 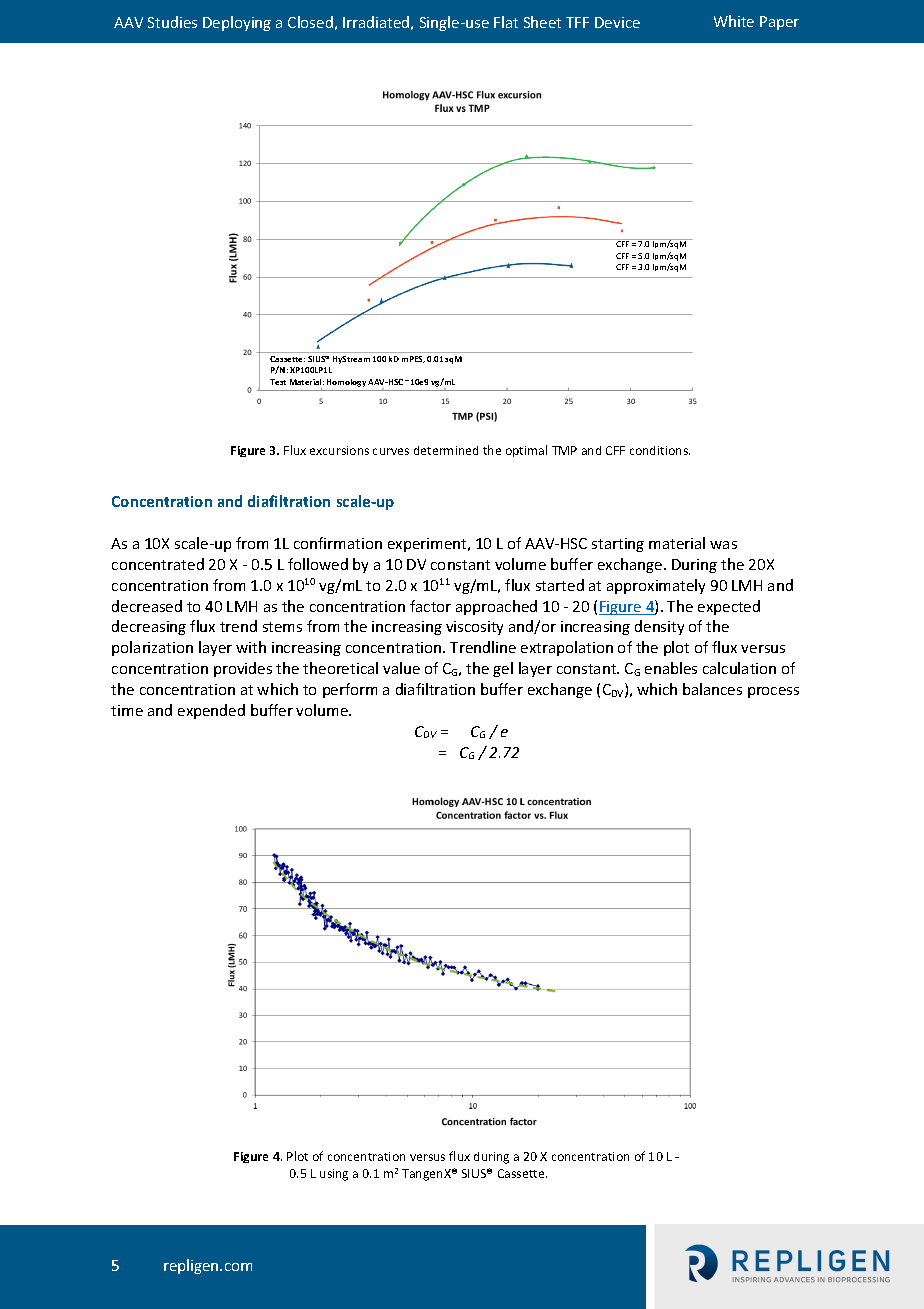 What do you see at coordinates (660, 450) in the screenshot?
I see `conditions` at bounding box center [660, 450].
